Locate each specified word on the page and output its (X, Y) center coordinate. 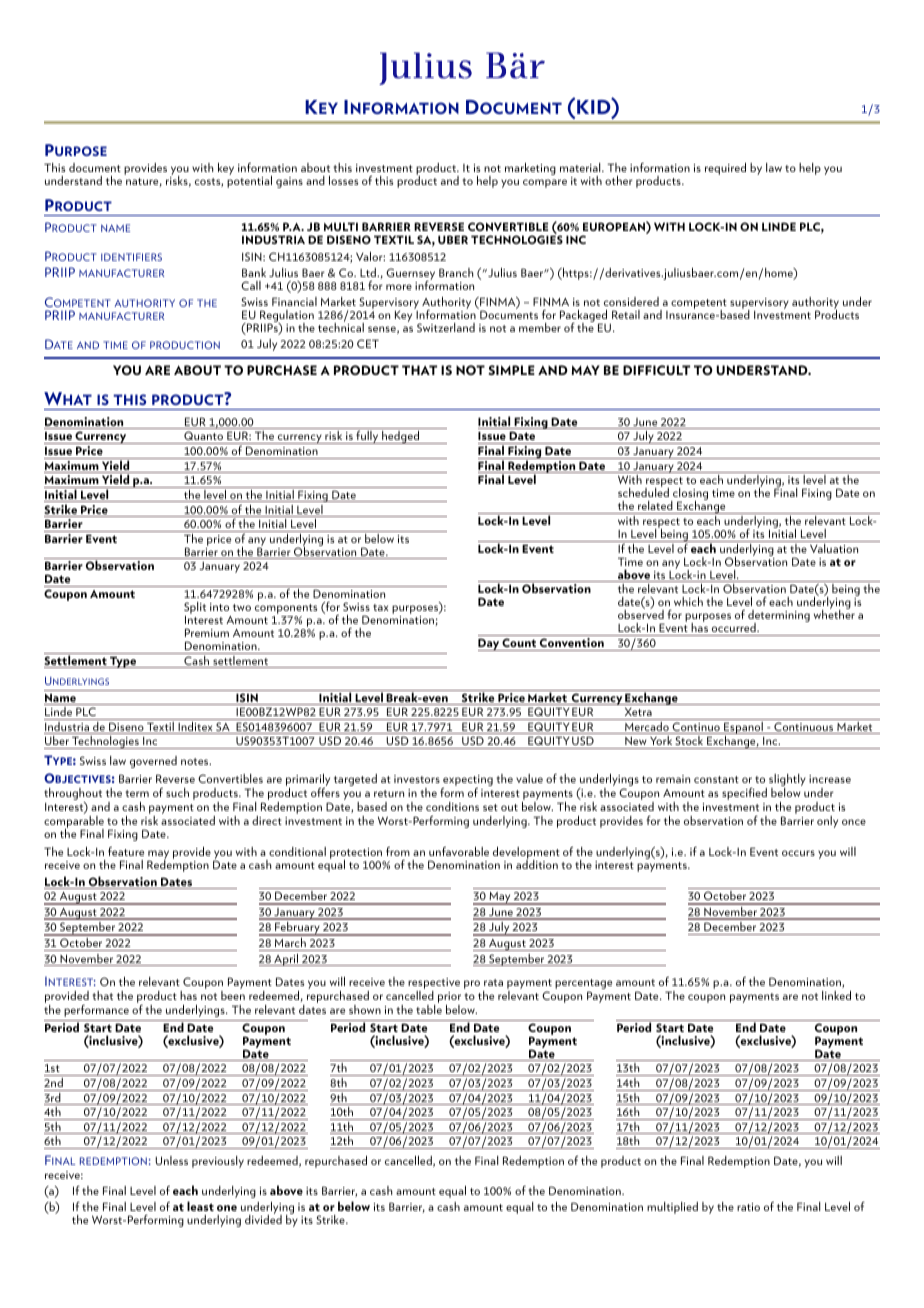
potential (249, 181)
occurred (734, 629)
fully (367, 437)
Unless (171, 1160)
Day (489, 644)
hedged (401, 437)
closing (689, 495)
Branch (456, 272)
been (233, 995)
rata (493, 982)
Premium (207, 632)
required (725, 169)
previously (218, 1162)
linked (836, 995)
